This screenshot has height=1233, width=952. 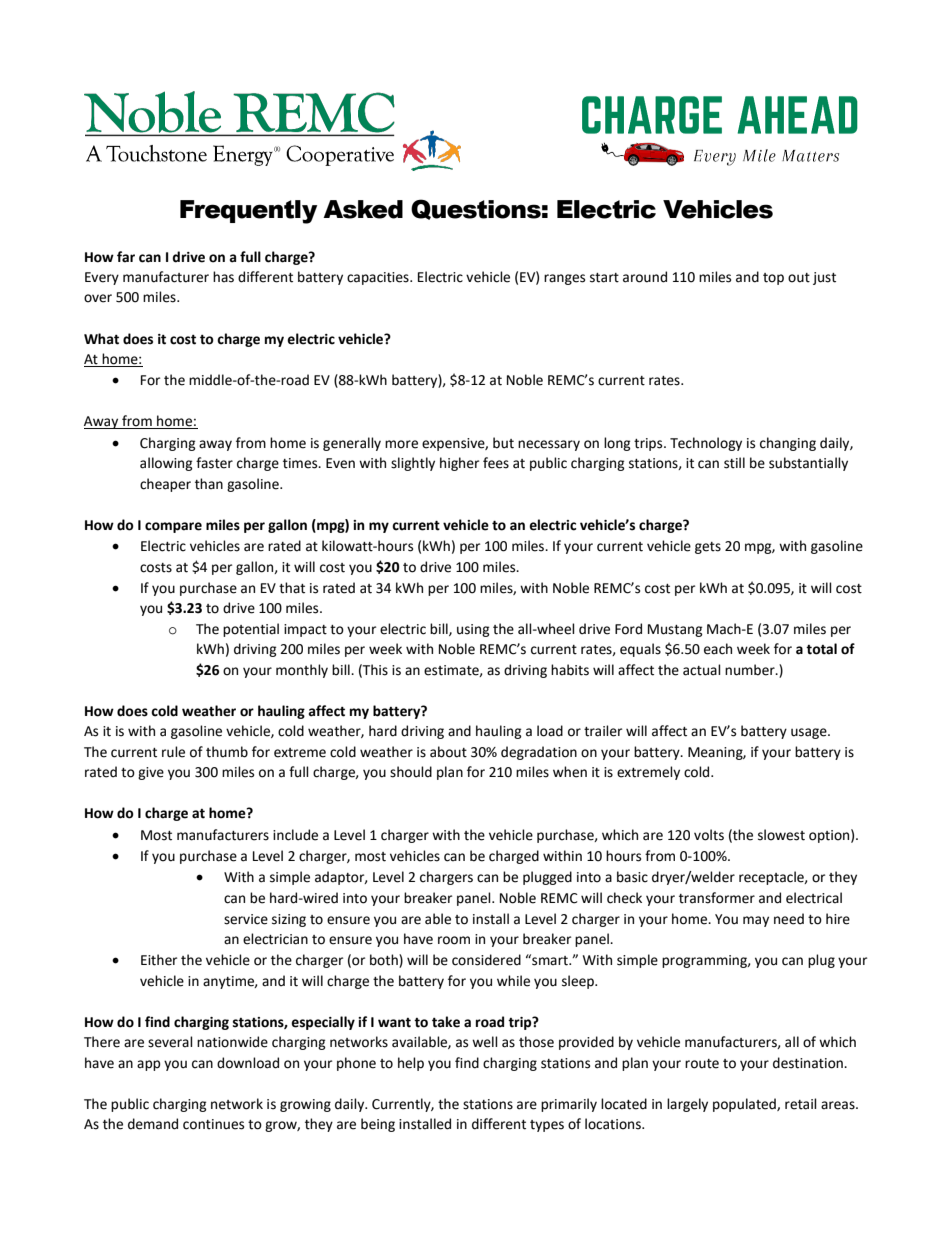 What do you see at coordinates (454, 940) in the screenshot?
I see `room` at bounding box center [454, 940].
